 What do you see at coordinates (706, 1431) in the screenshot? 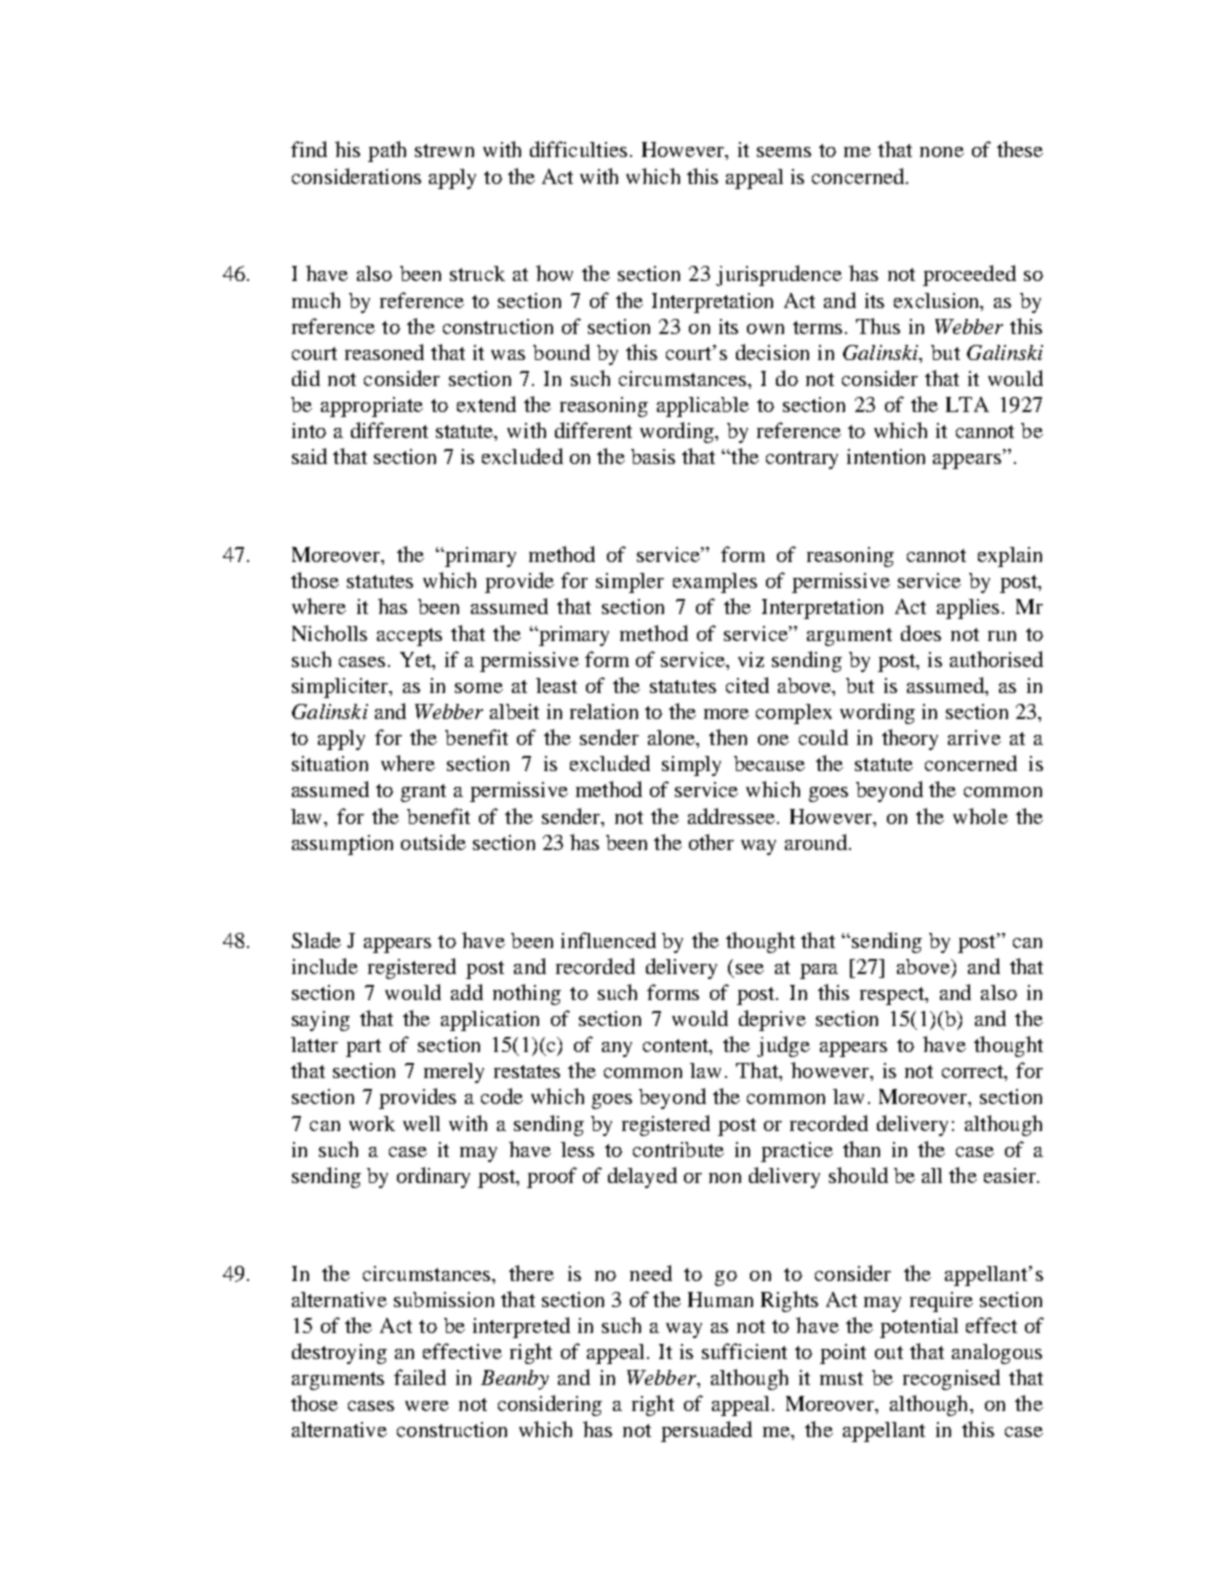
I see `persuaded` at bounding box center [706, 1431].
